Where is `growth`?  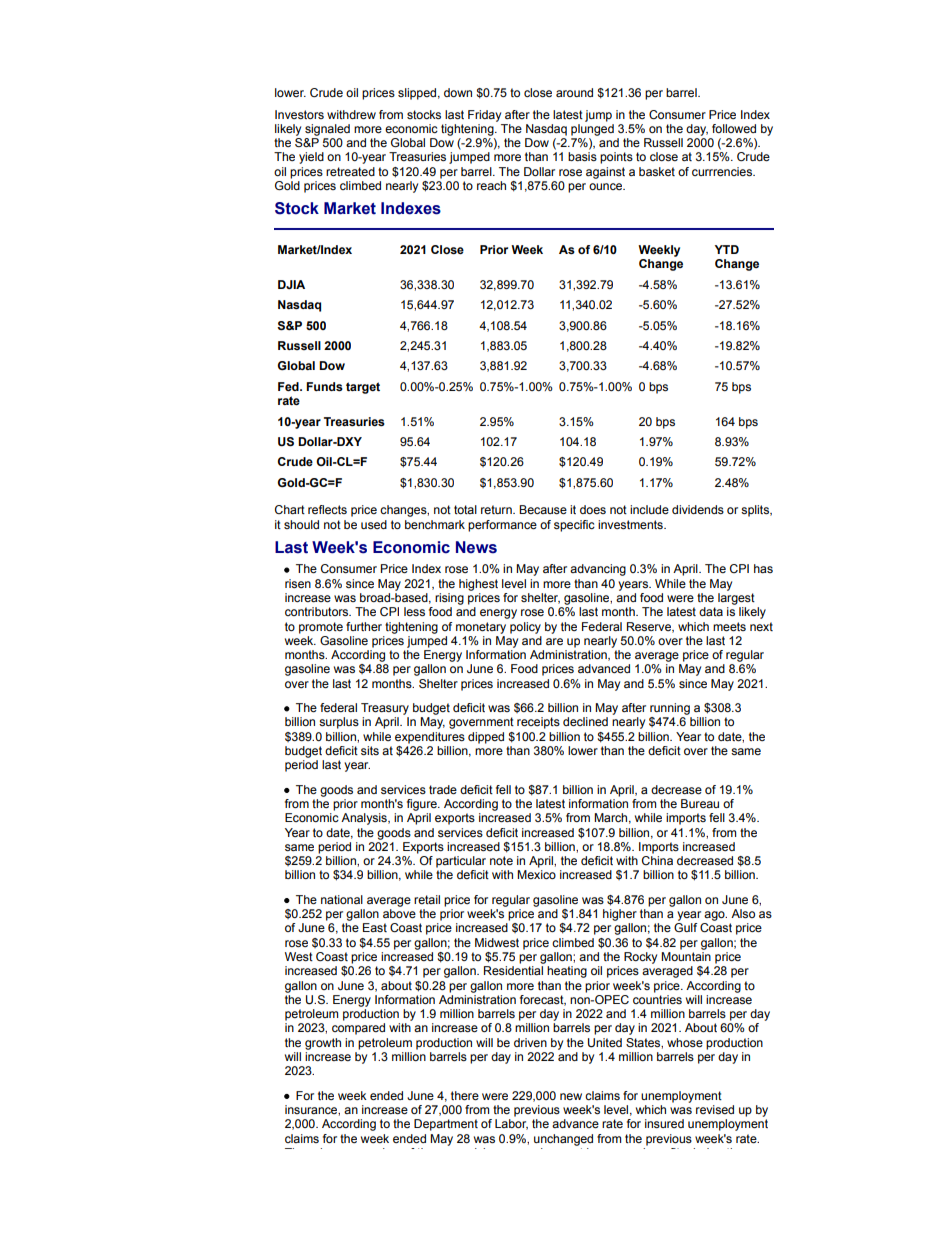
growth is located at coordinates (323, 1044).
